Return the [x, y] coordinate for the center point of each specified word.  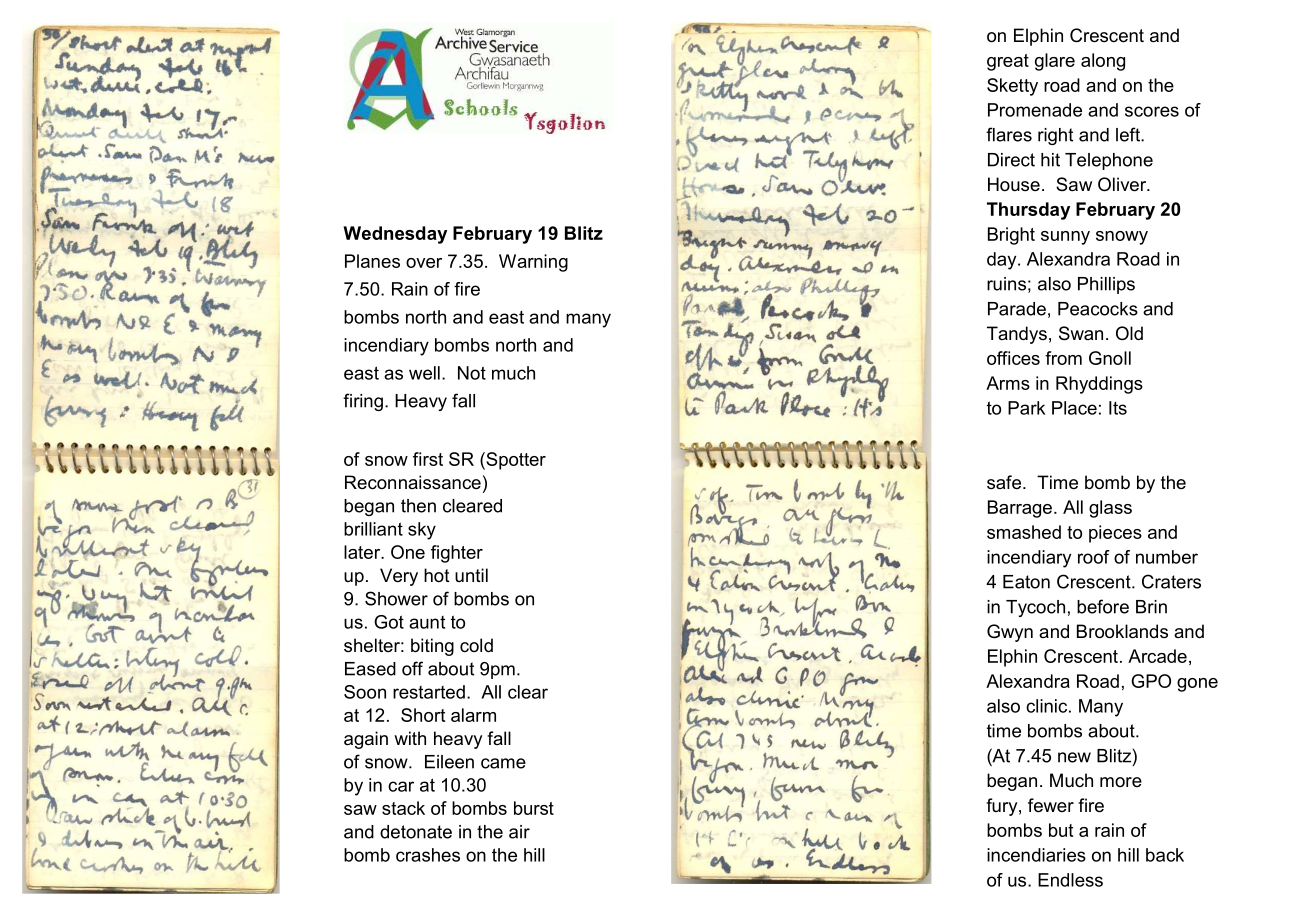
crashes [428, 855]
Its [1118, 408]
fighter [457, 554]
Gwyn [1010, 633]
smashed [1024, 532]
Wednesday [395, 235]
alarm [473, 715]
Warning [533, 263]
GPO [1151, 681]
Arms [1008, 383]
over [424, 263]
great [1008, 62]
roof [1094, 557]
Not [472, 373]
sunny [1065, 238]
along [1103, 62]
